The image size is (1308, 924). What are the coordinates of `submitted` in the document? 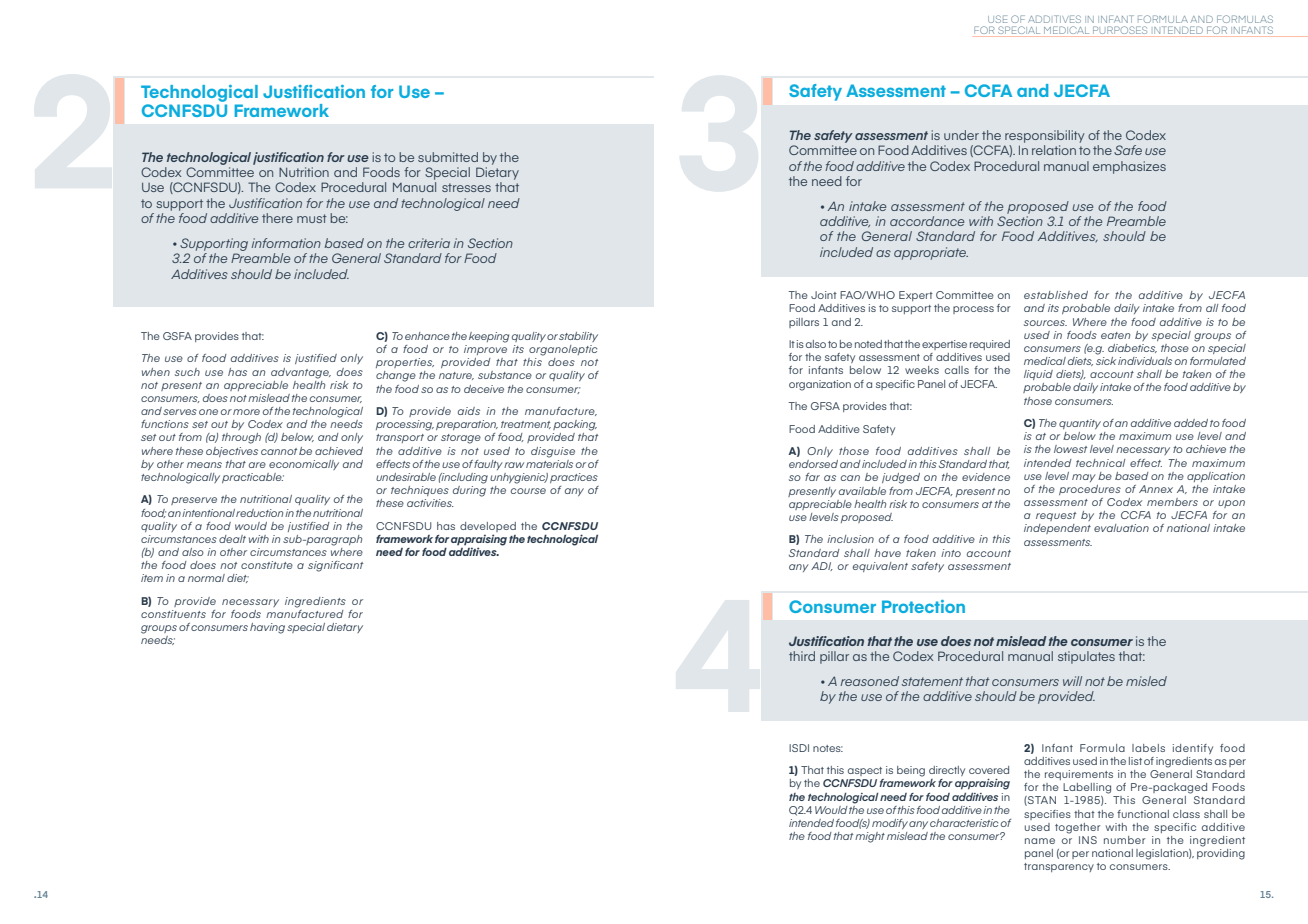 It's located at (448, 157).
